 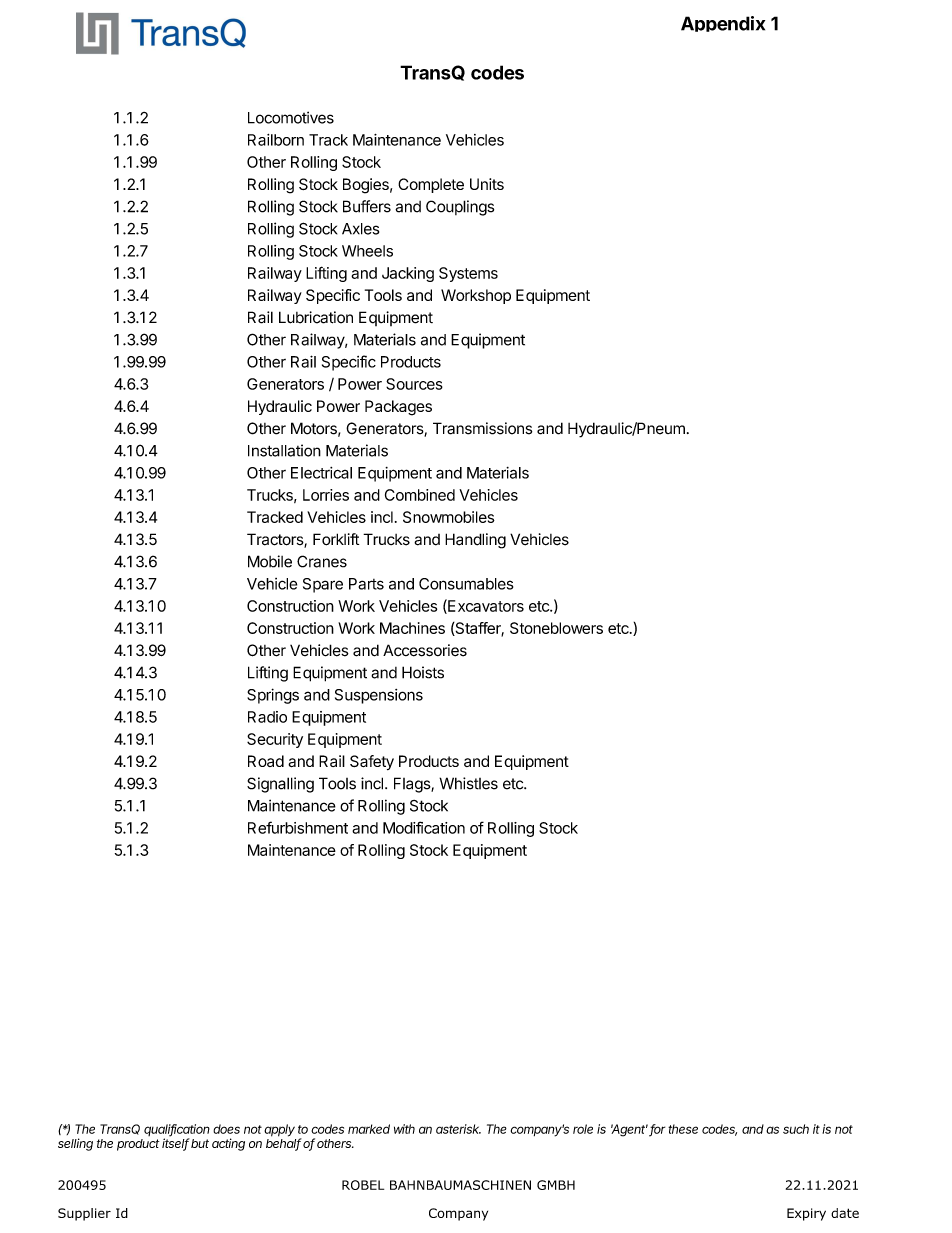 What do you see at coordinates (796, 1129) in the document?
I see `such` at bounding box center [796, 1129].
